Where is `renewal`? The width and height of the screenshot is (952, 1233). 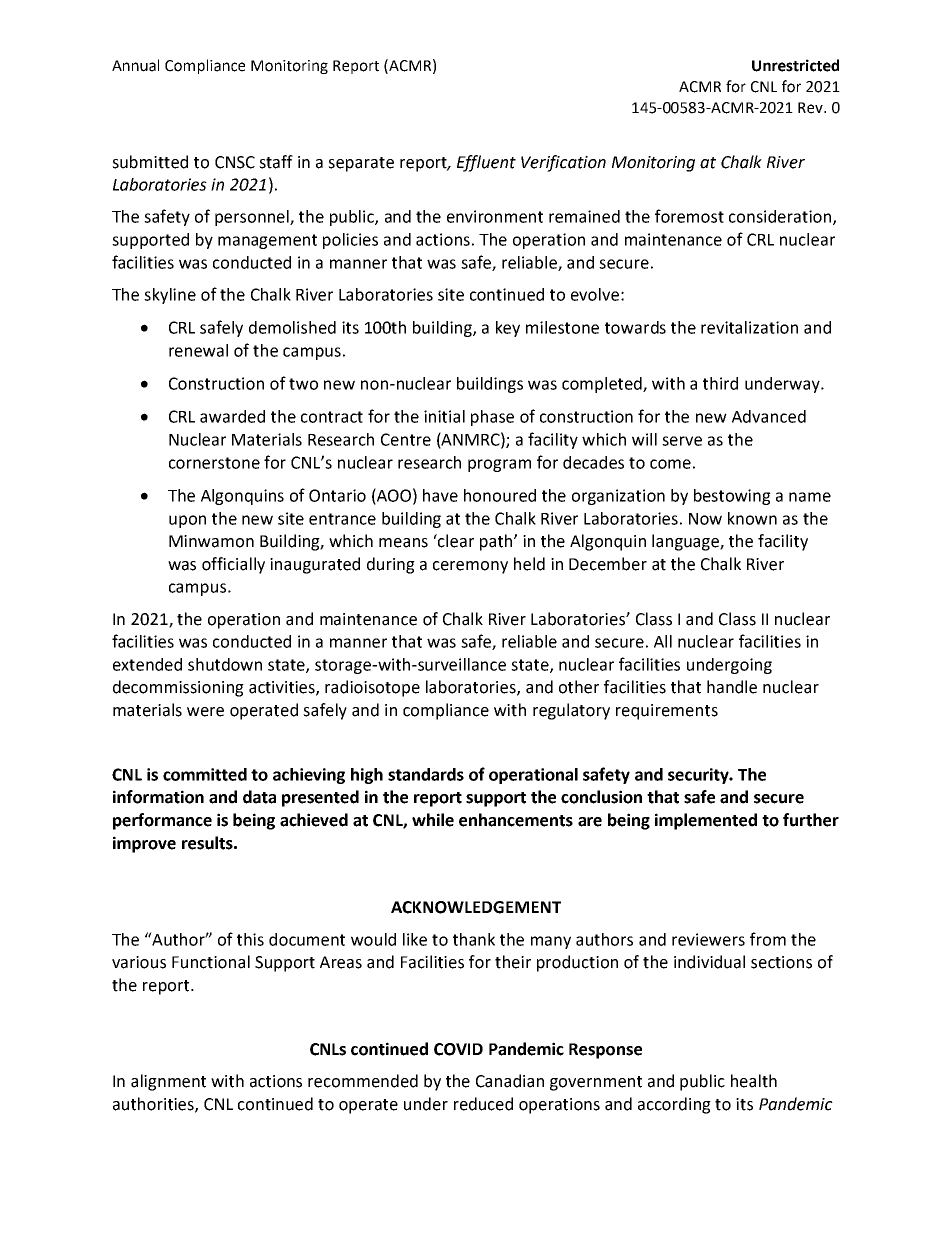
renewal is located at coordinates (198, 350).
